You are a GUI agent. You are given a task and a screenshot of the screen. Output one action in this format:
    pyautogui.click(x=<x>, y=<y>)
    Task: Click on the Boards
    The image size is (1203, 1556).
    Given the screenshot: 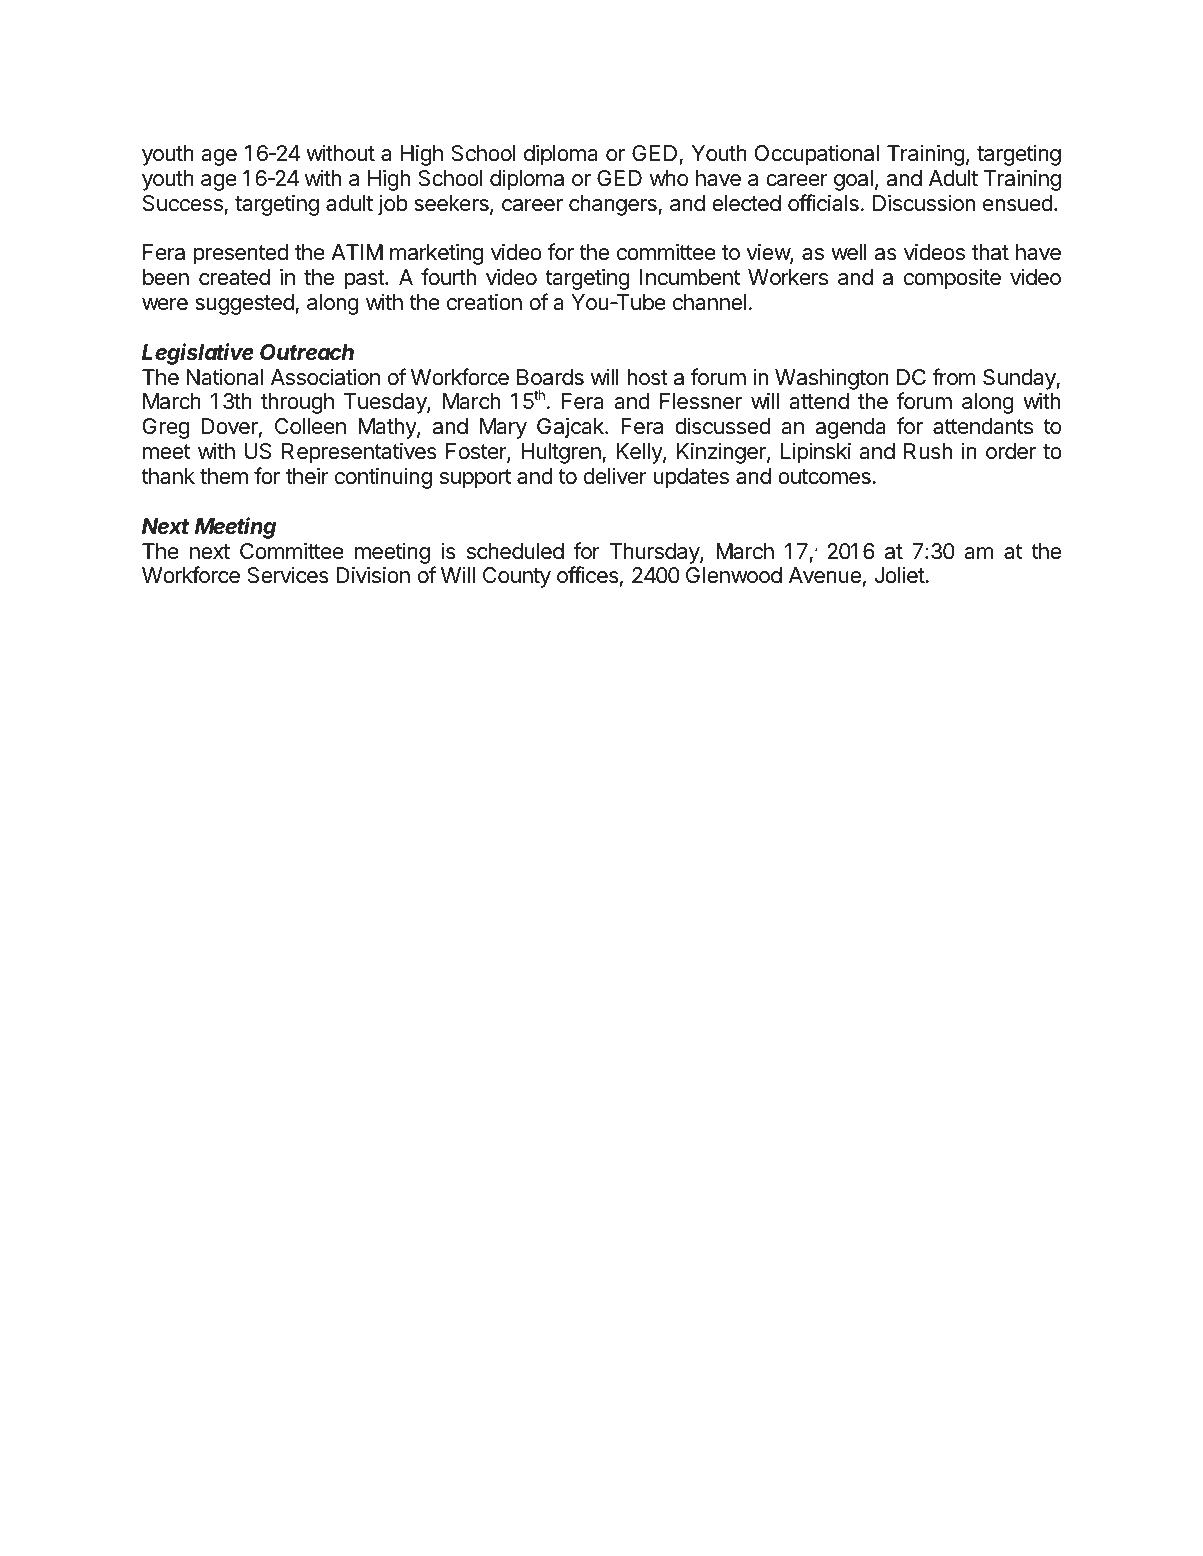 What is the action you would take?
    pyautogui.click(x=550, y=377)
